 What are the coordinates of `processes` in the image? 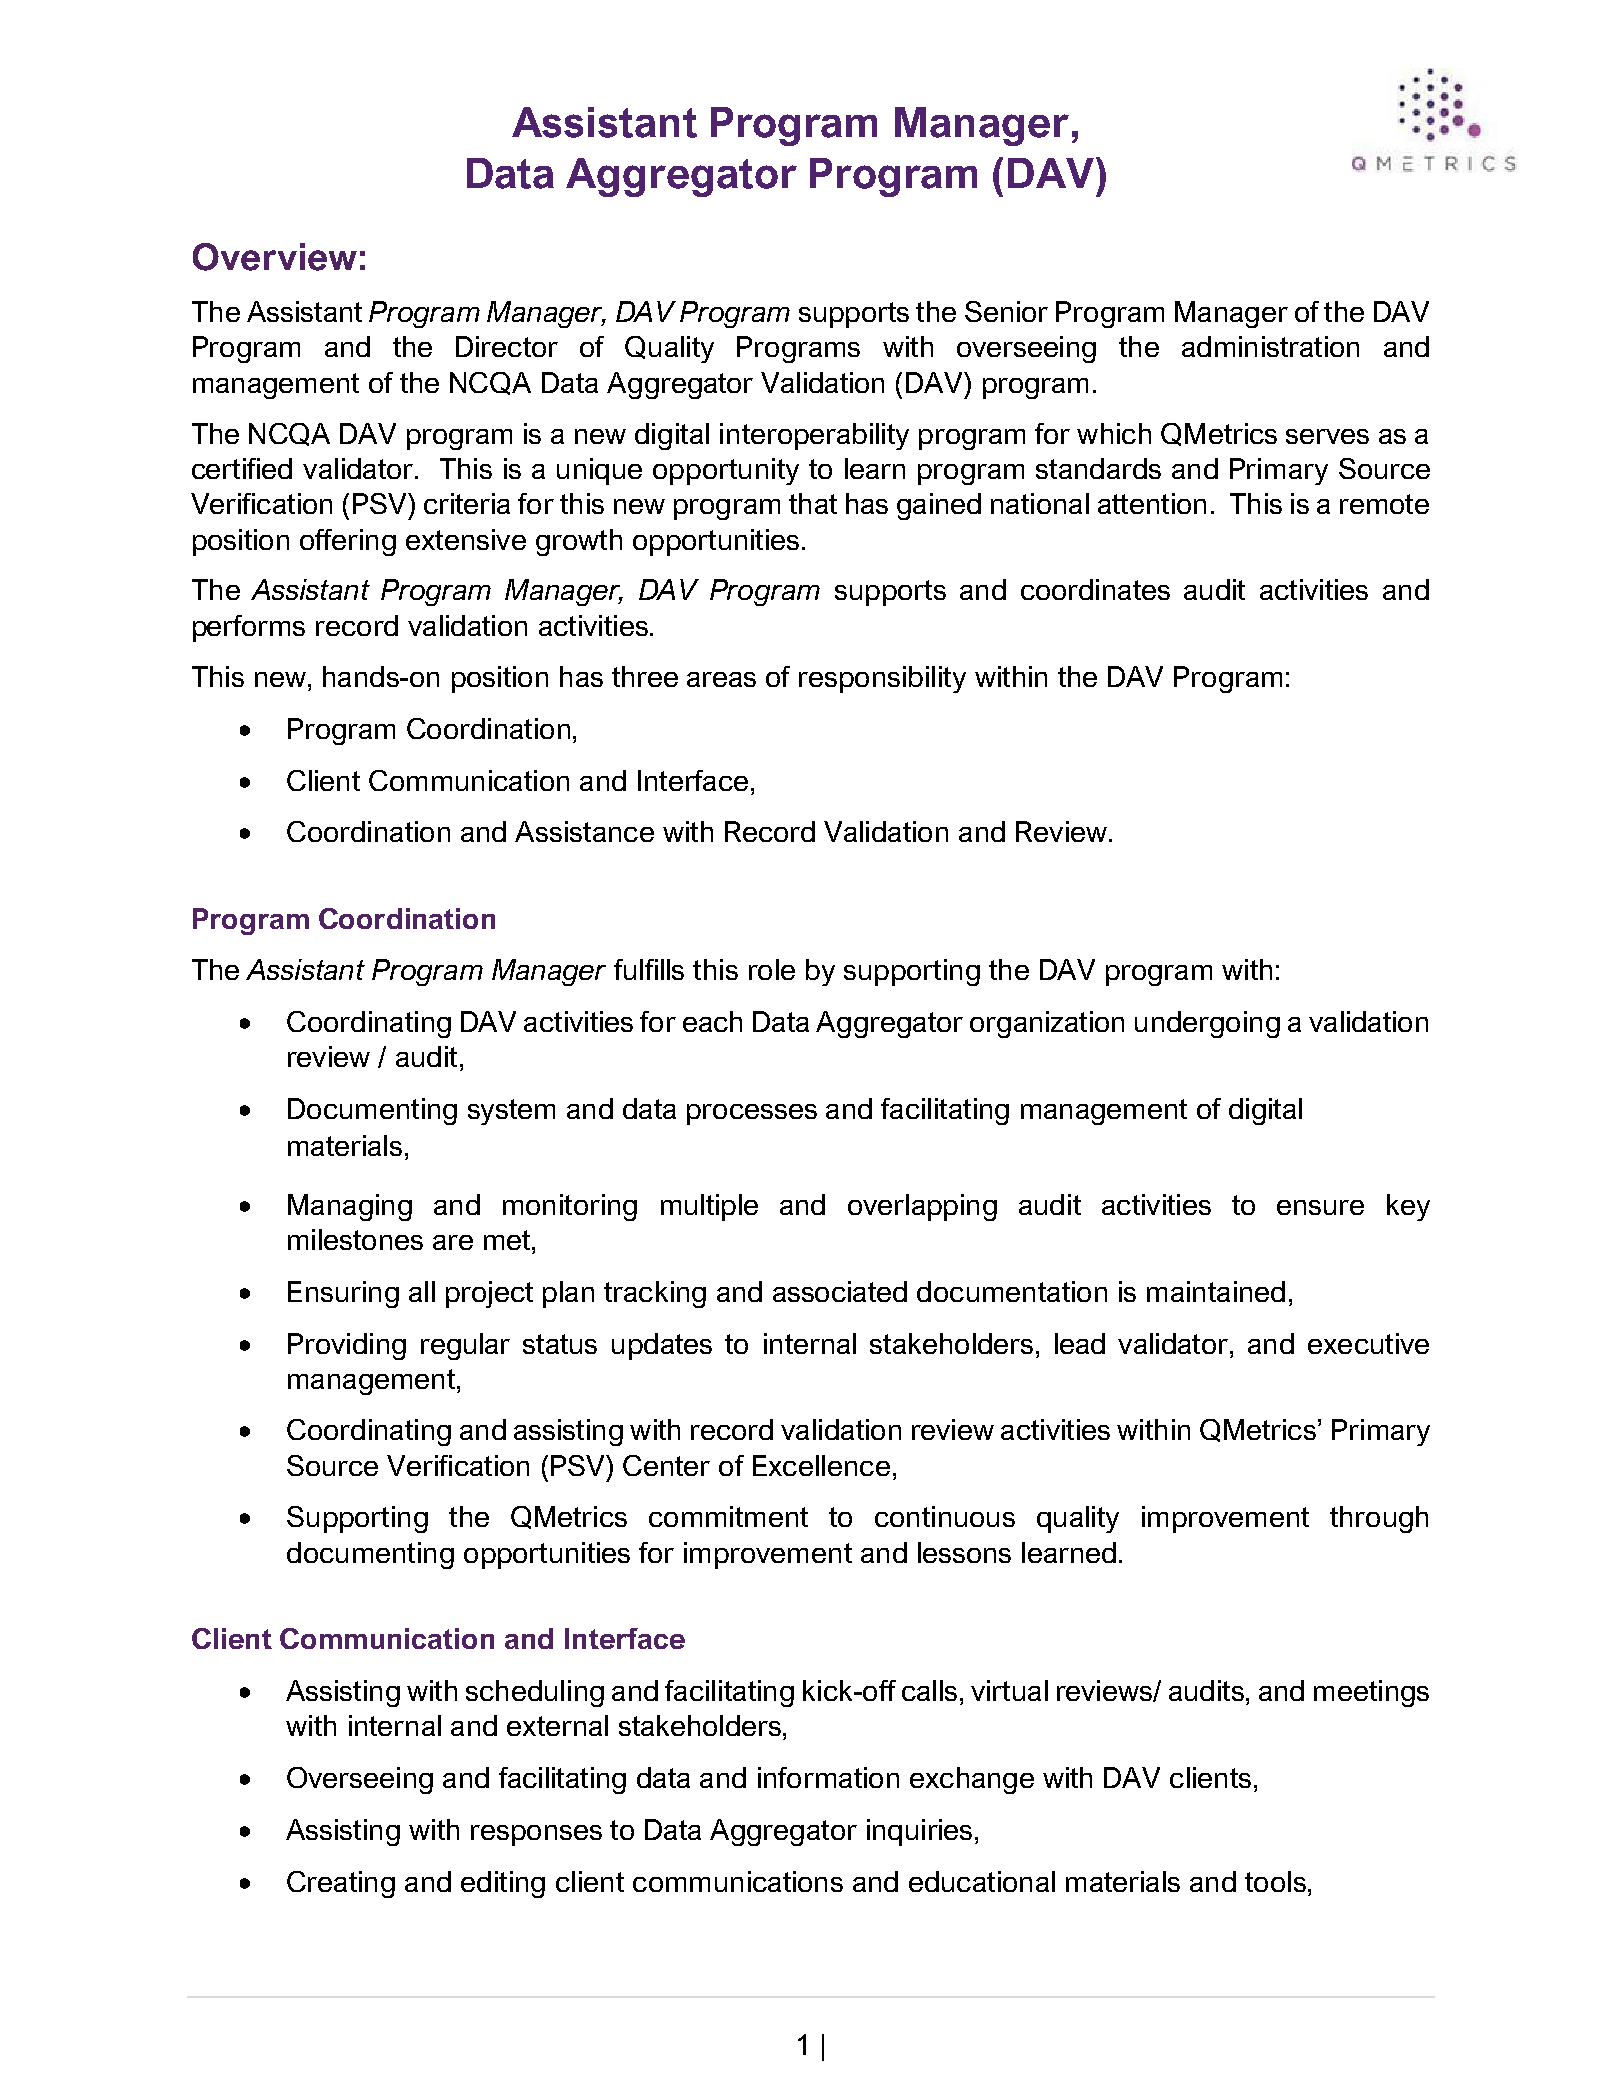 It's located at (752, 1114).
